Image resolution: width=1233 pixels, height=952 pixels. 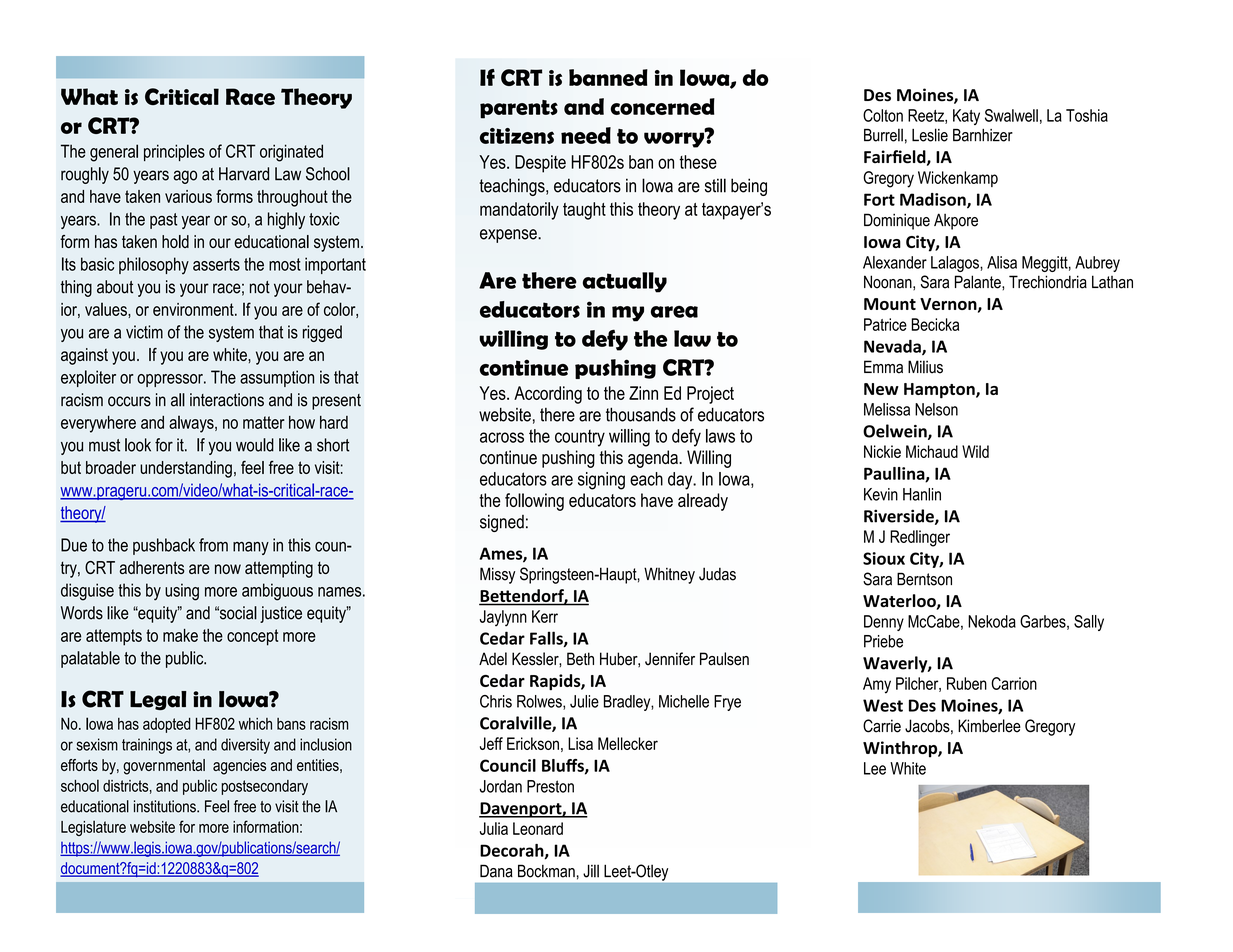 What do you see at coordinates (182, 592) in the screenshot?
I see `using` at bounding box center [182, 592].
